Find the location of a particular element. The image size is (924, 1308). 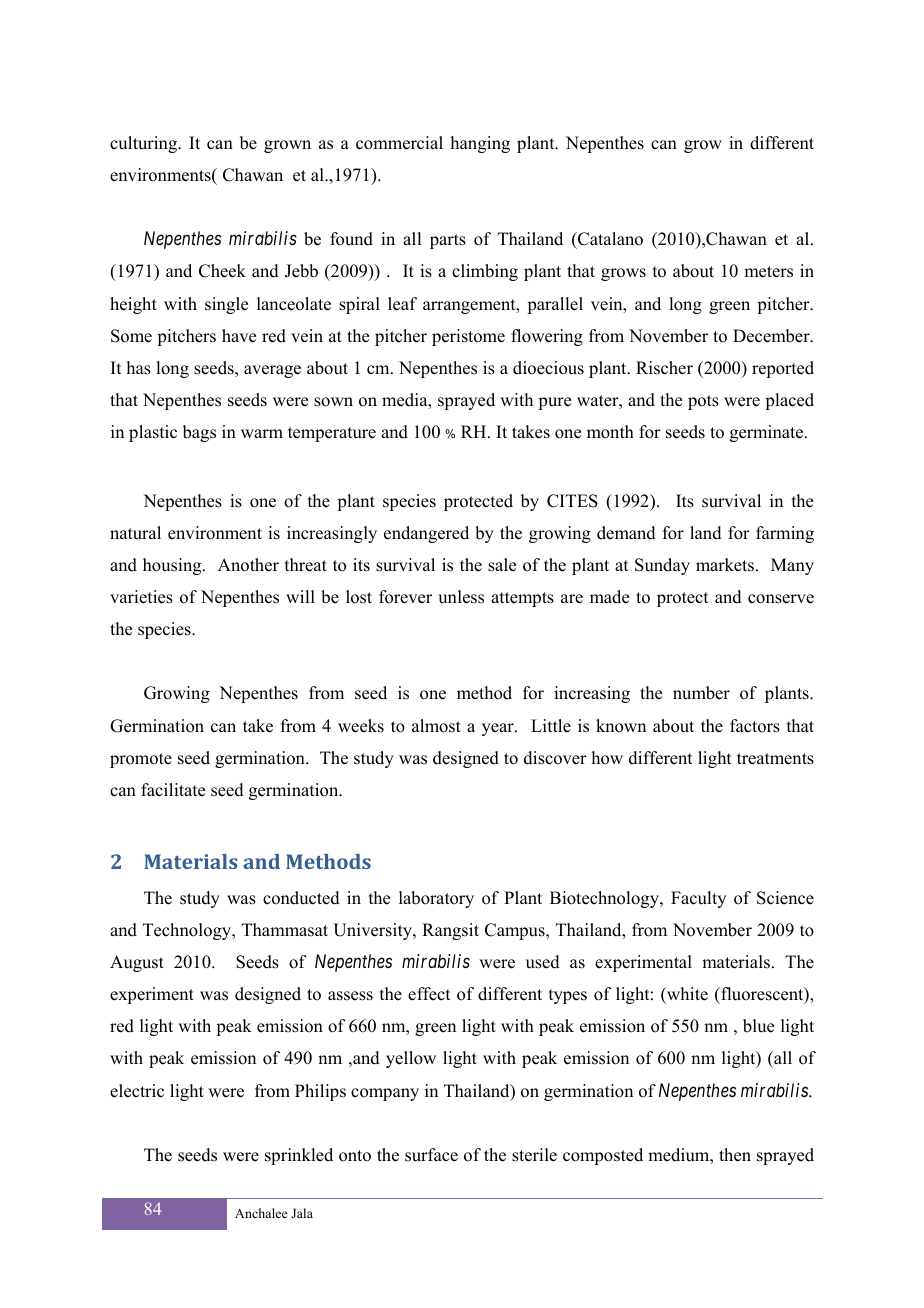

hanging is located at coordinates (480, 144).
